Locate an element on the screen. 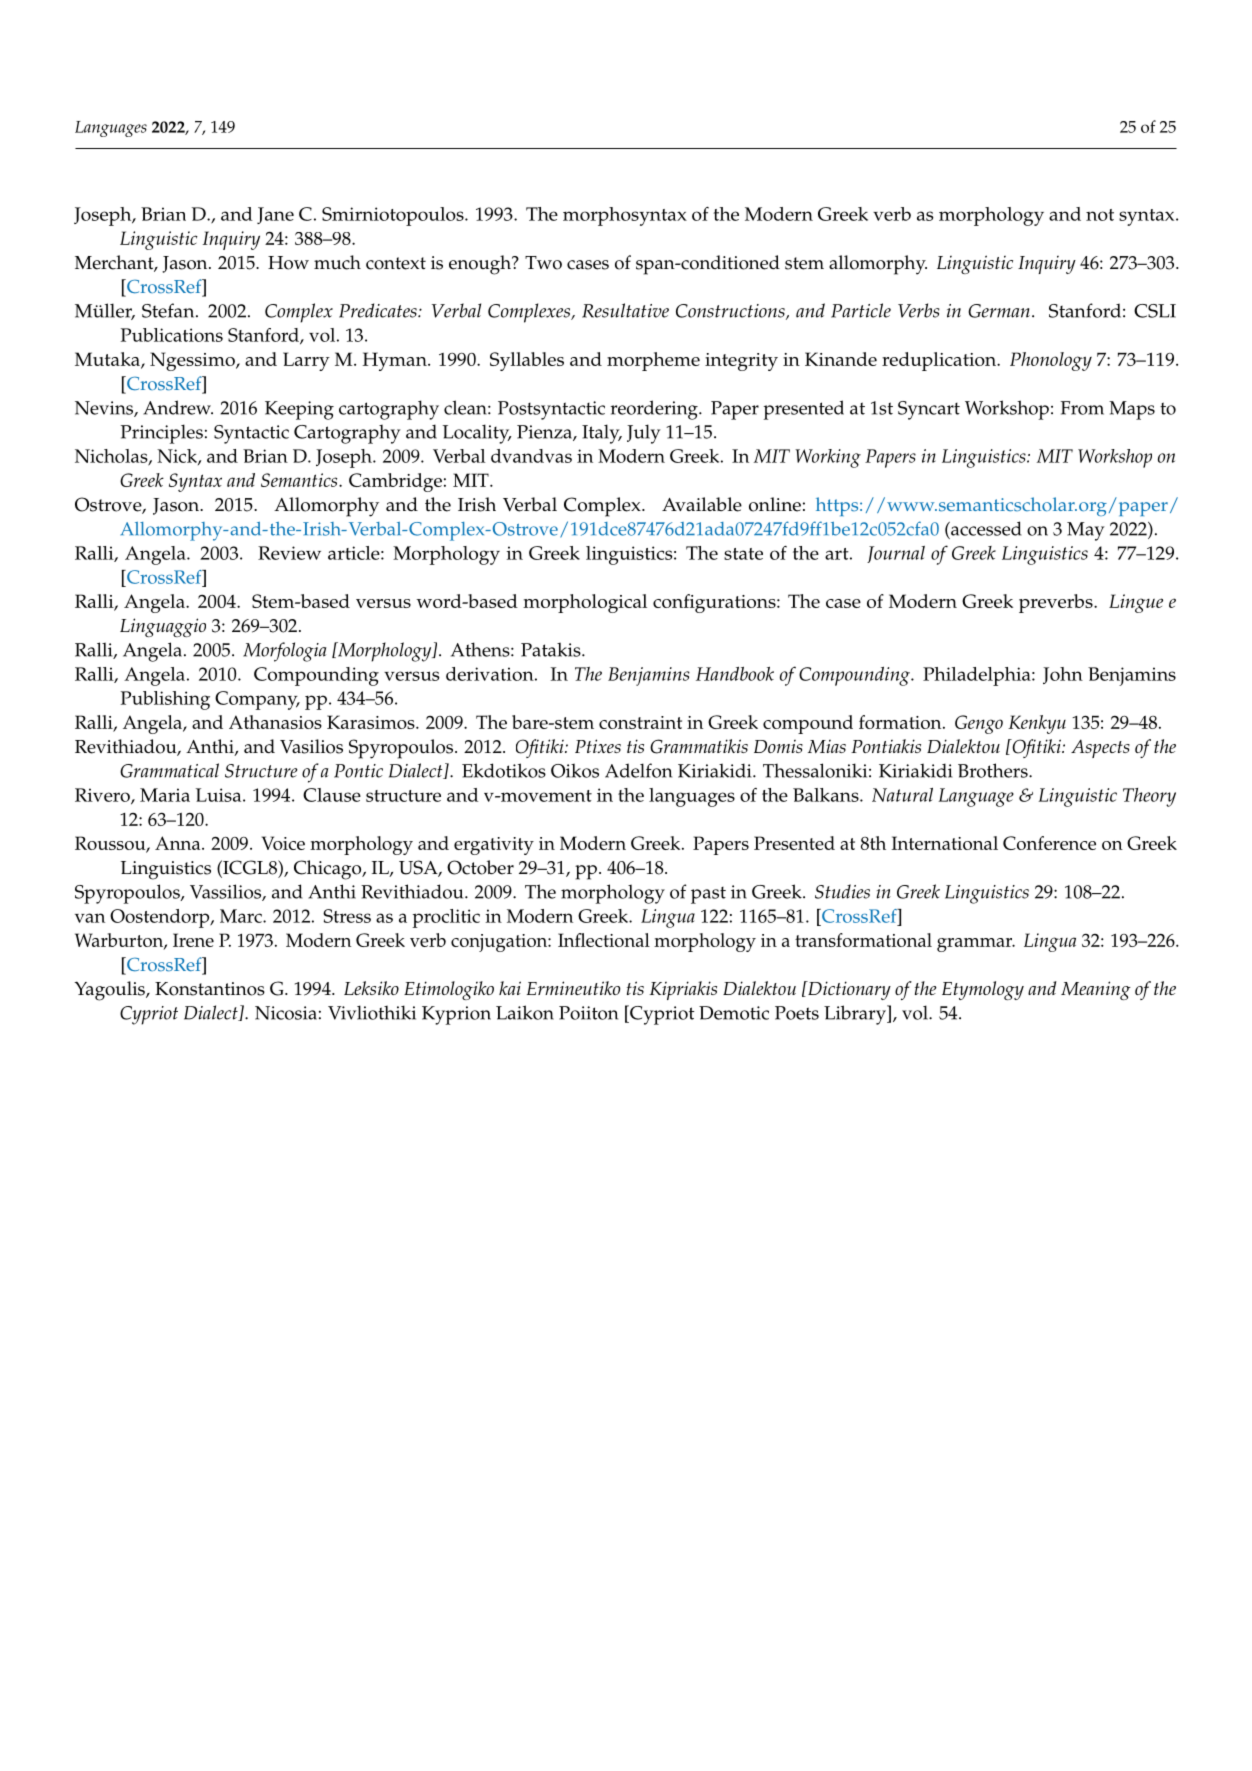  John is located at coordinates (1063, 675).
